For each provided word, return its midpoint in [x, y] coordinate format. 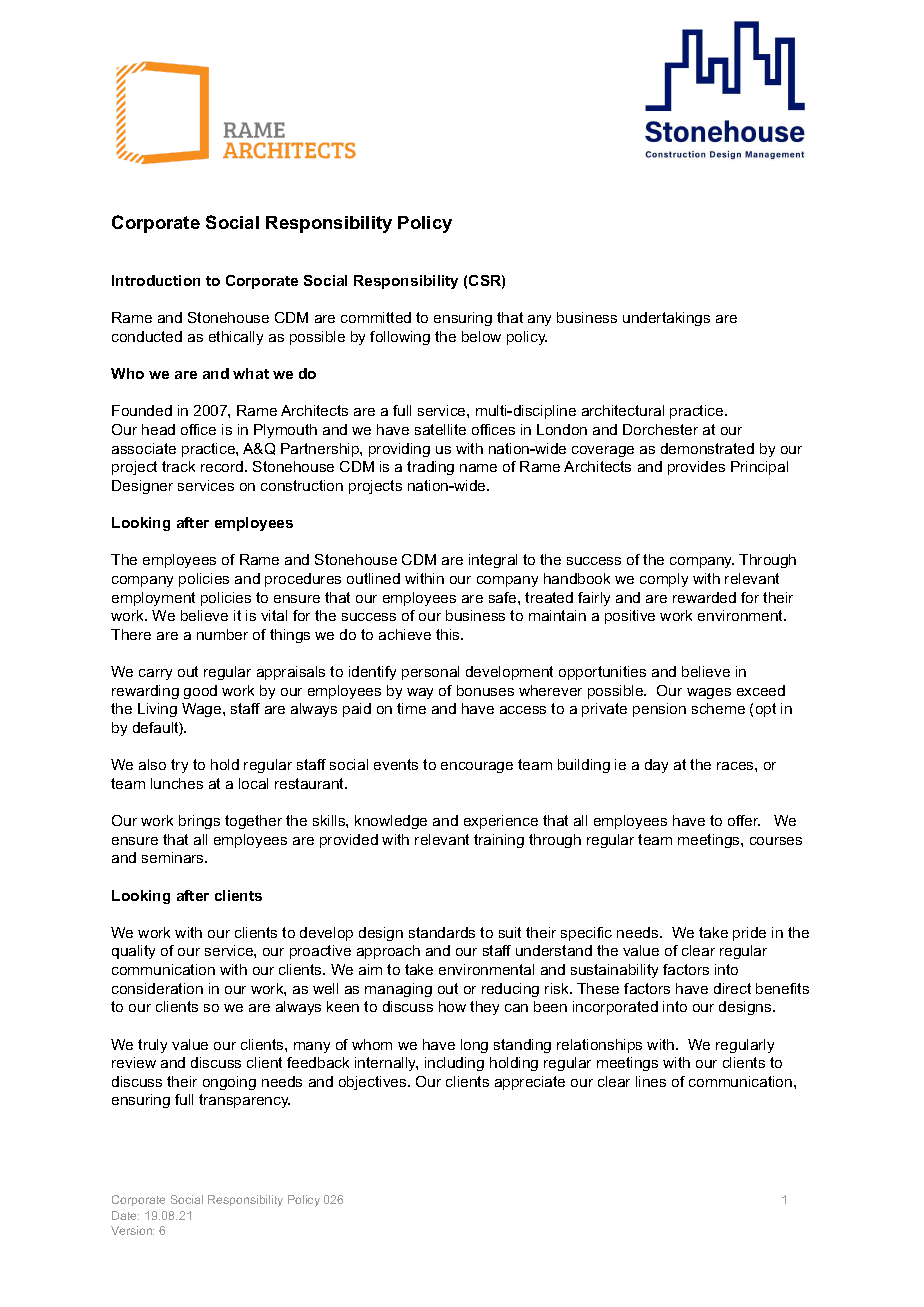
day [656, 766]
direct [732, 988]
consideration [157, 988]
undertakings [666, 319]
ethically [236, 338]
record [223, 466]
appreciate [530, 1083]
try [179, 766]
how [452, 1006]
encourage [477, 767]
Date [125, 1215]
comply [664, 580]
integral [493, 561]
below [481, 336]
